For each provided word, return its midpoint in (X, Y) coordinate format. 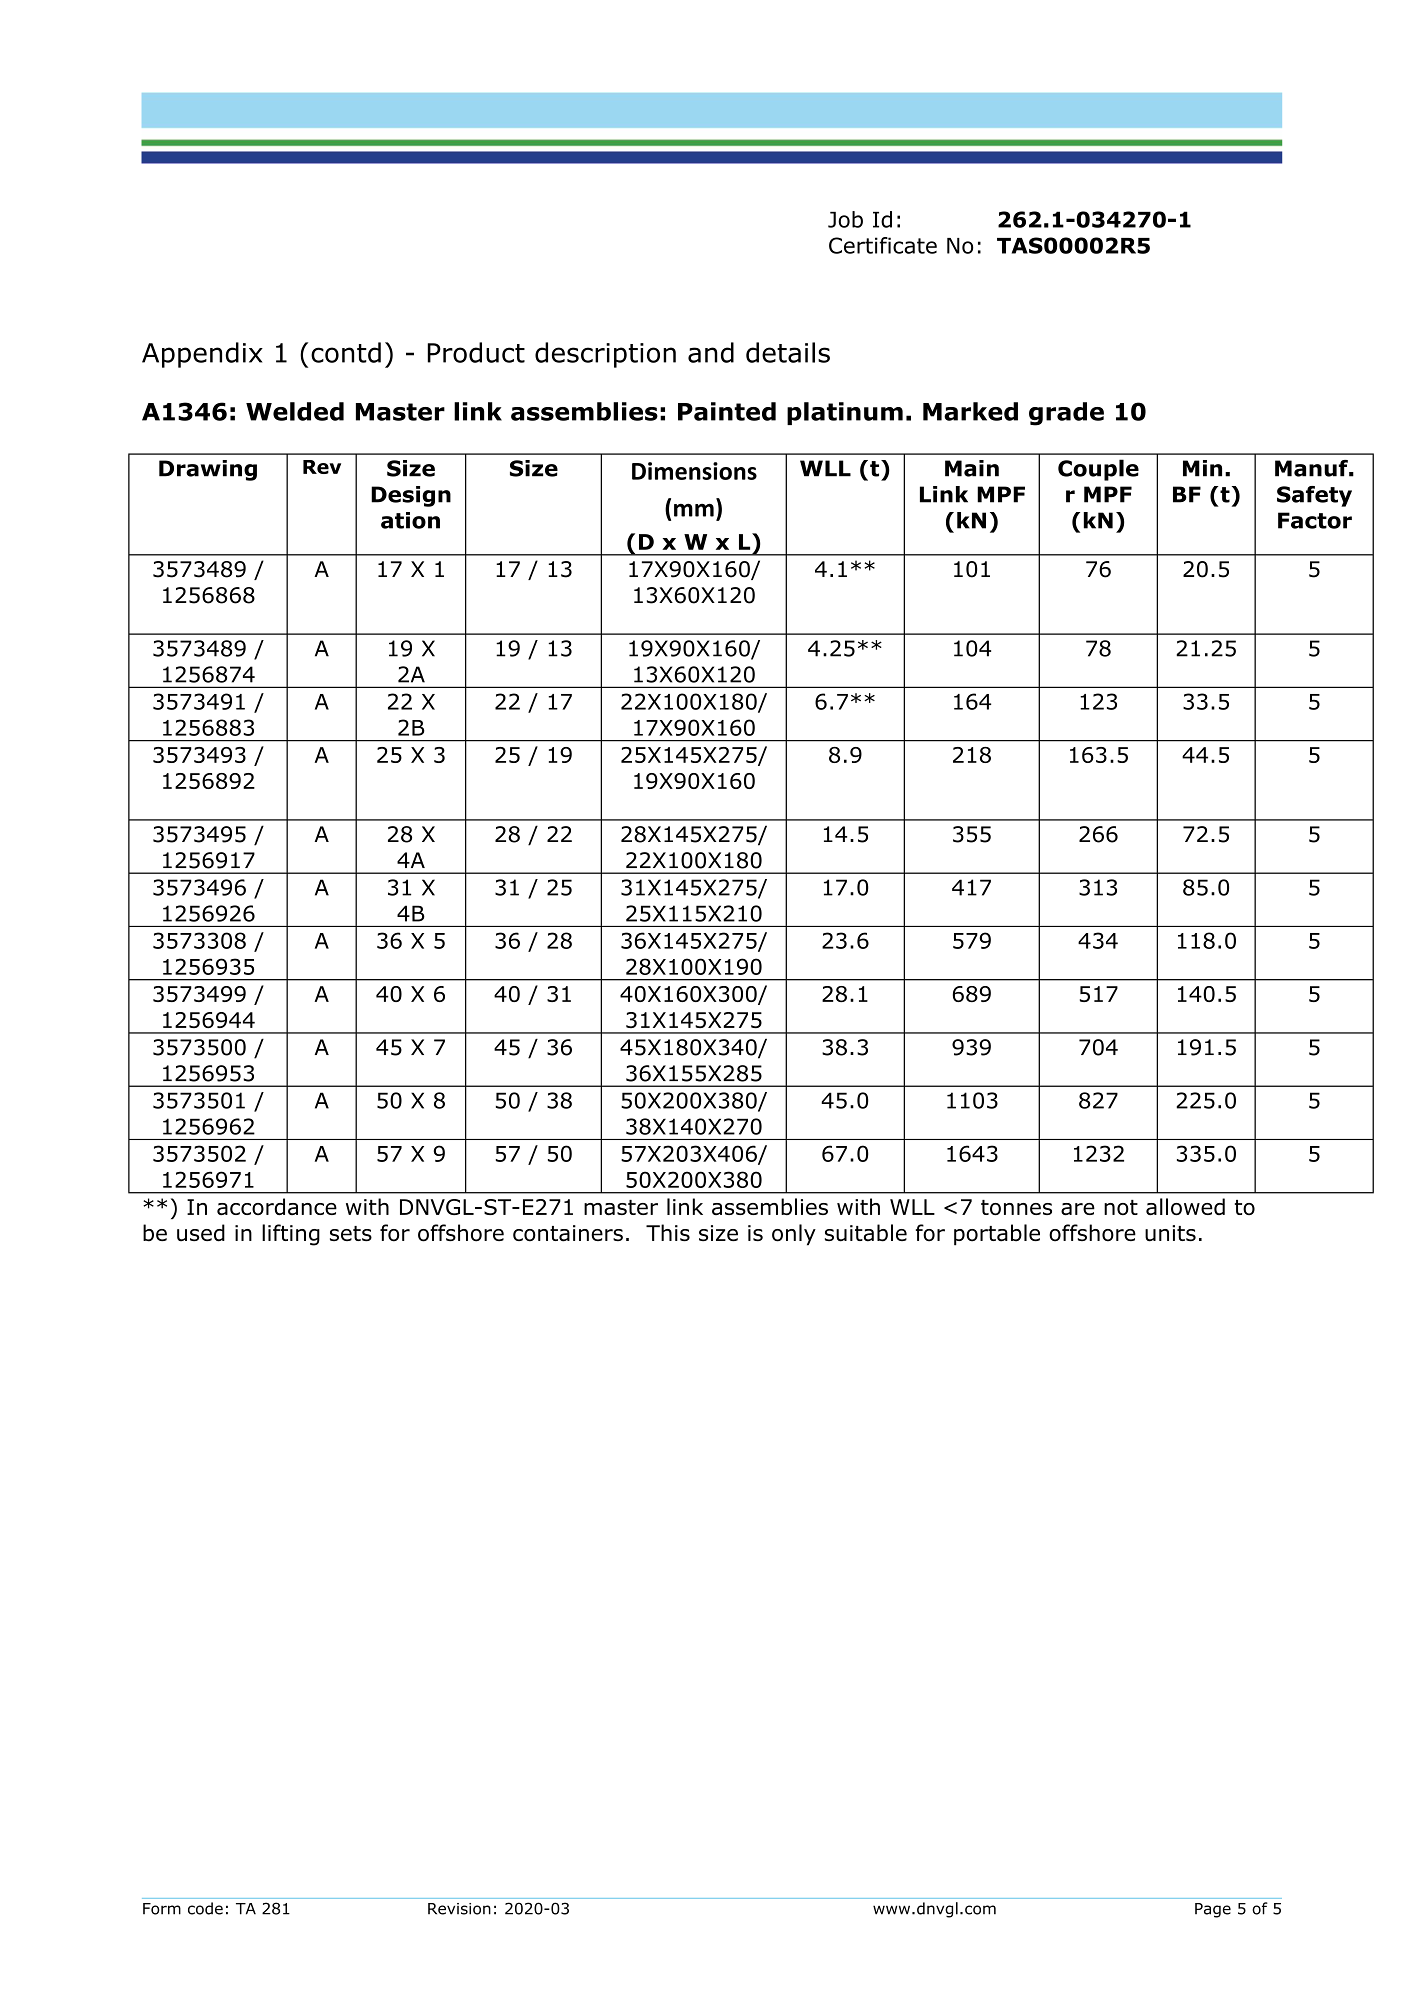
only (794, 1235)
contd (346, 352)
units (1170, 1233)
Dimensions (694, 471)
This (668, 1232)
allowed (1185, 1206)
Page (1213, 1910)
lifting (291, 1235)
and (711, 352)
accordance (277, 1206)
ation (410, 520)
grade (1066, 414)
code (205, 1908)
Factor (1315, 520)
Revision (459, 1909)
